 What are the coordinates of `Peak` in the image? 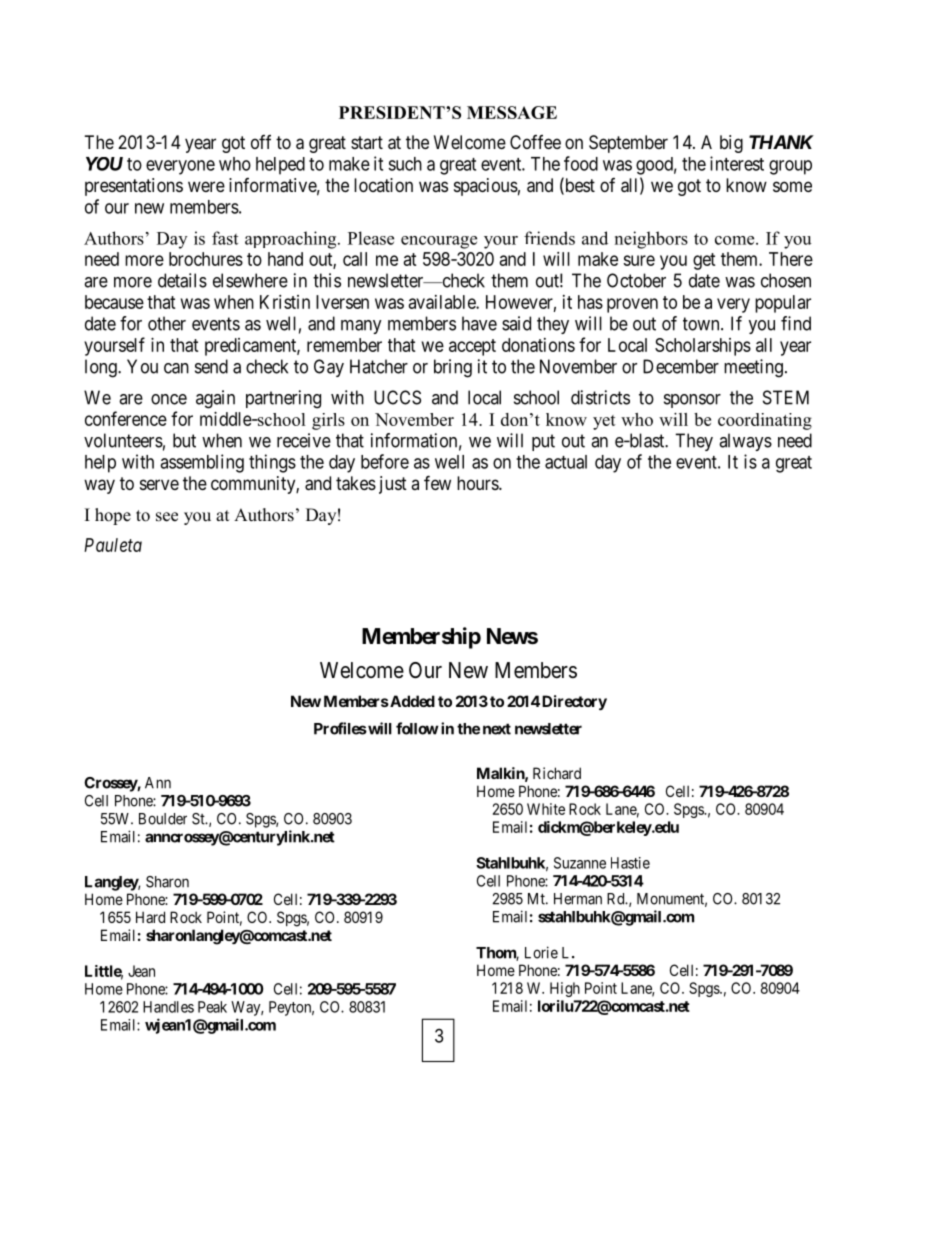 It's located at (212, 1007).
